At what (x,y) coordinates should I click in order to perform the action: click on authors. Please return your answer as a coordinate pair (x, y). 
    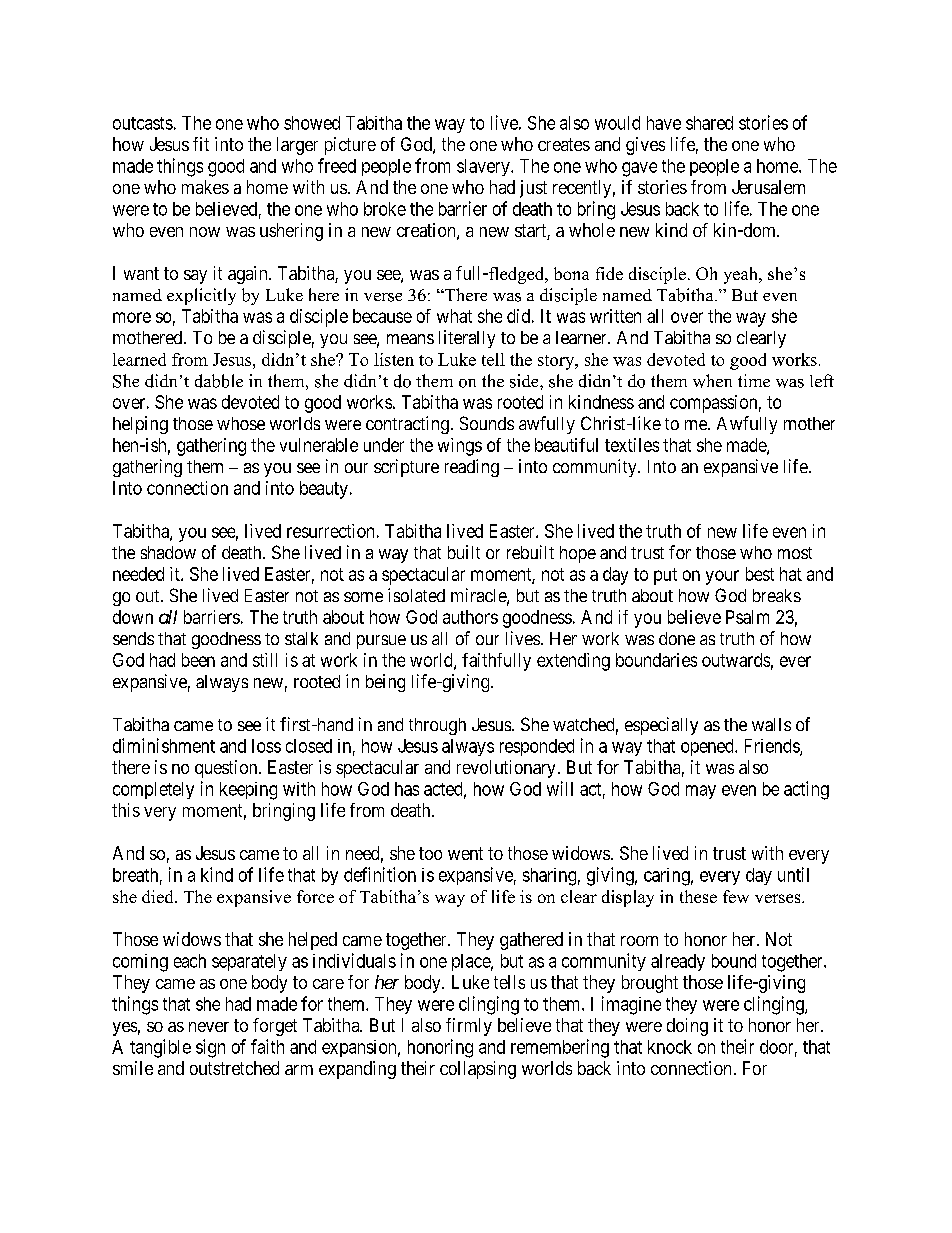
    Looking at the image, I should click on (470, 617).
